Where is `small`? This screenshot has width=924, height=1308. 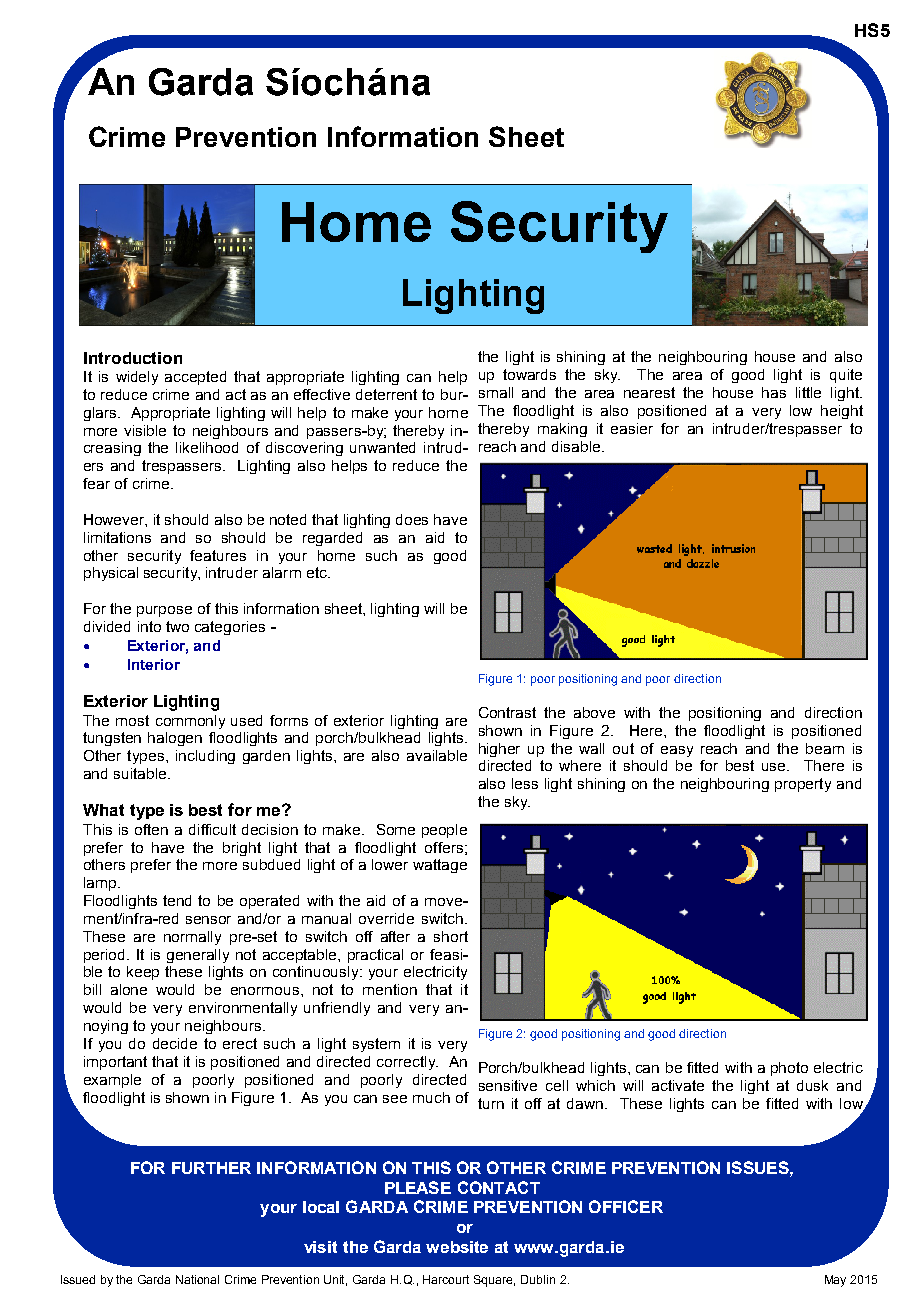
small is located at coordinates (496, 392).
